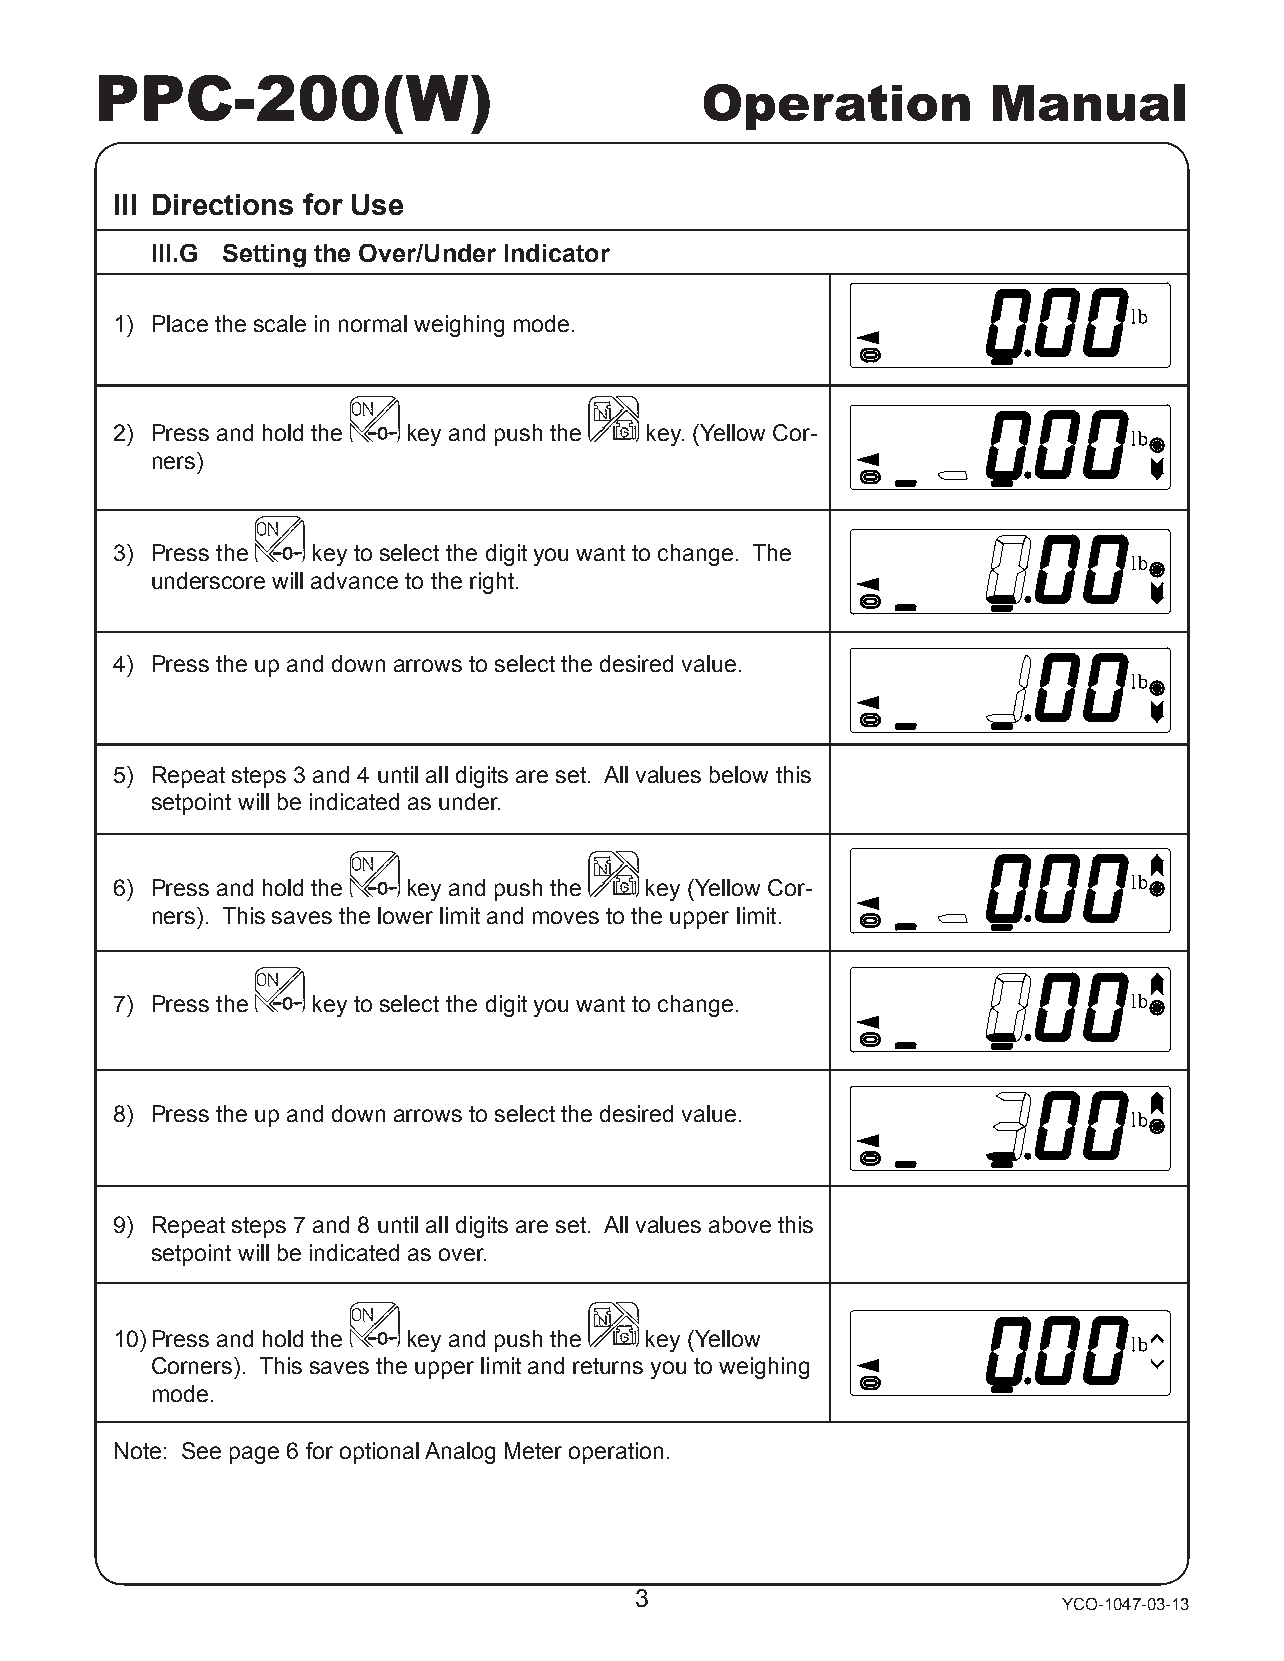 This page has height=1661, width=1284. Describe the element at coordinates (557, 253) in the page. I see `Indicator` at that location.
